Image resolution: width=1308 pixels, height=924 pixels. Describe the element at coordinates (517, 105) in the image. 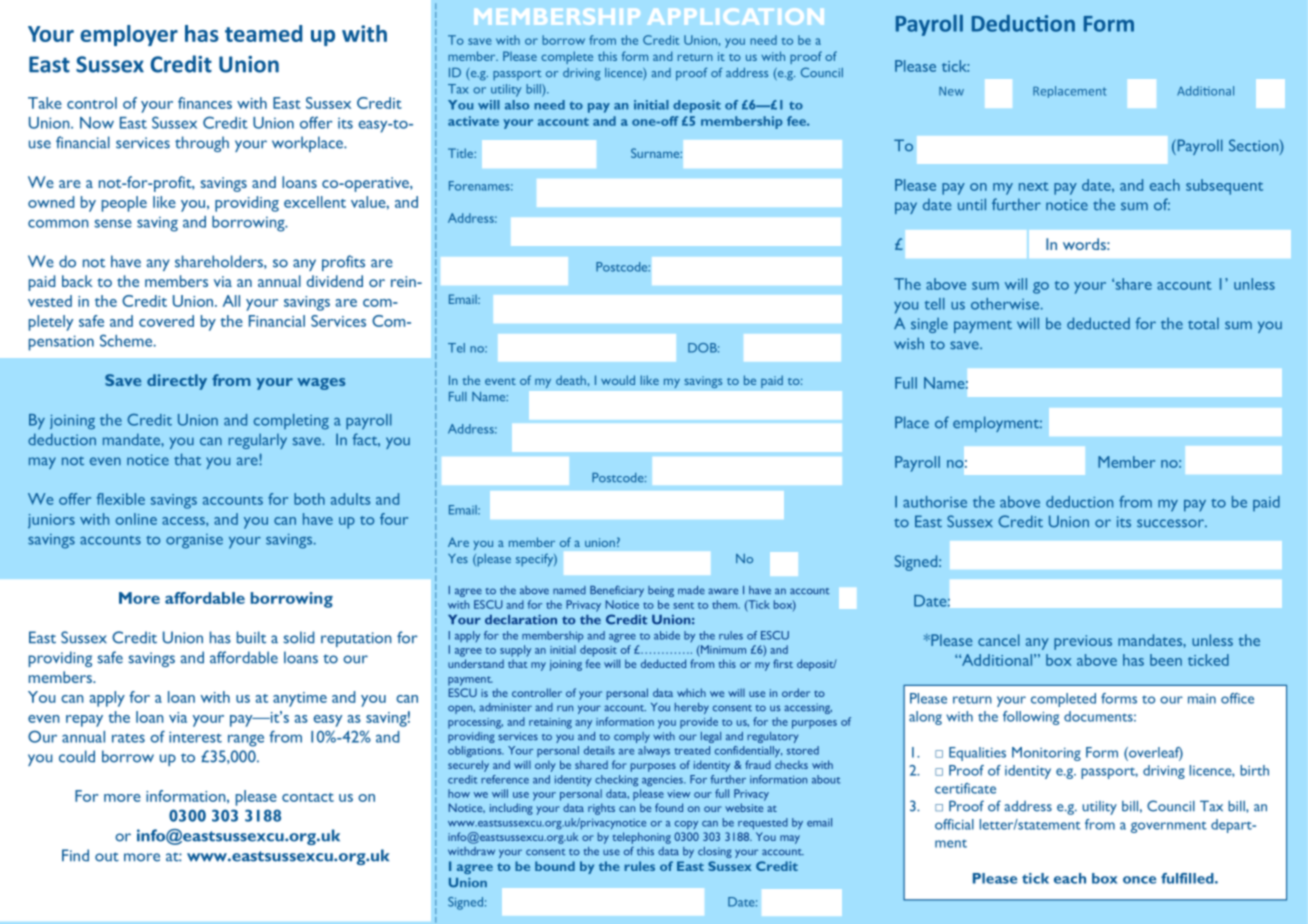

I see `also` at that location.
